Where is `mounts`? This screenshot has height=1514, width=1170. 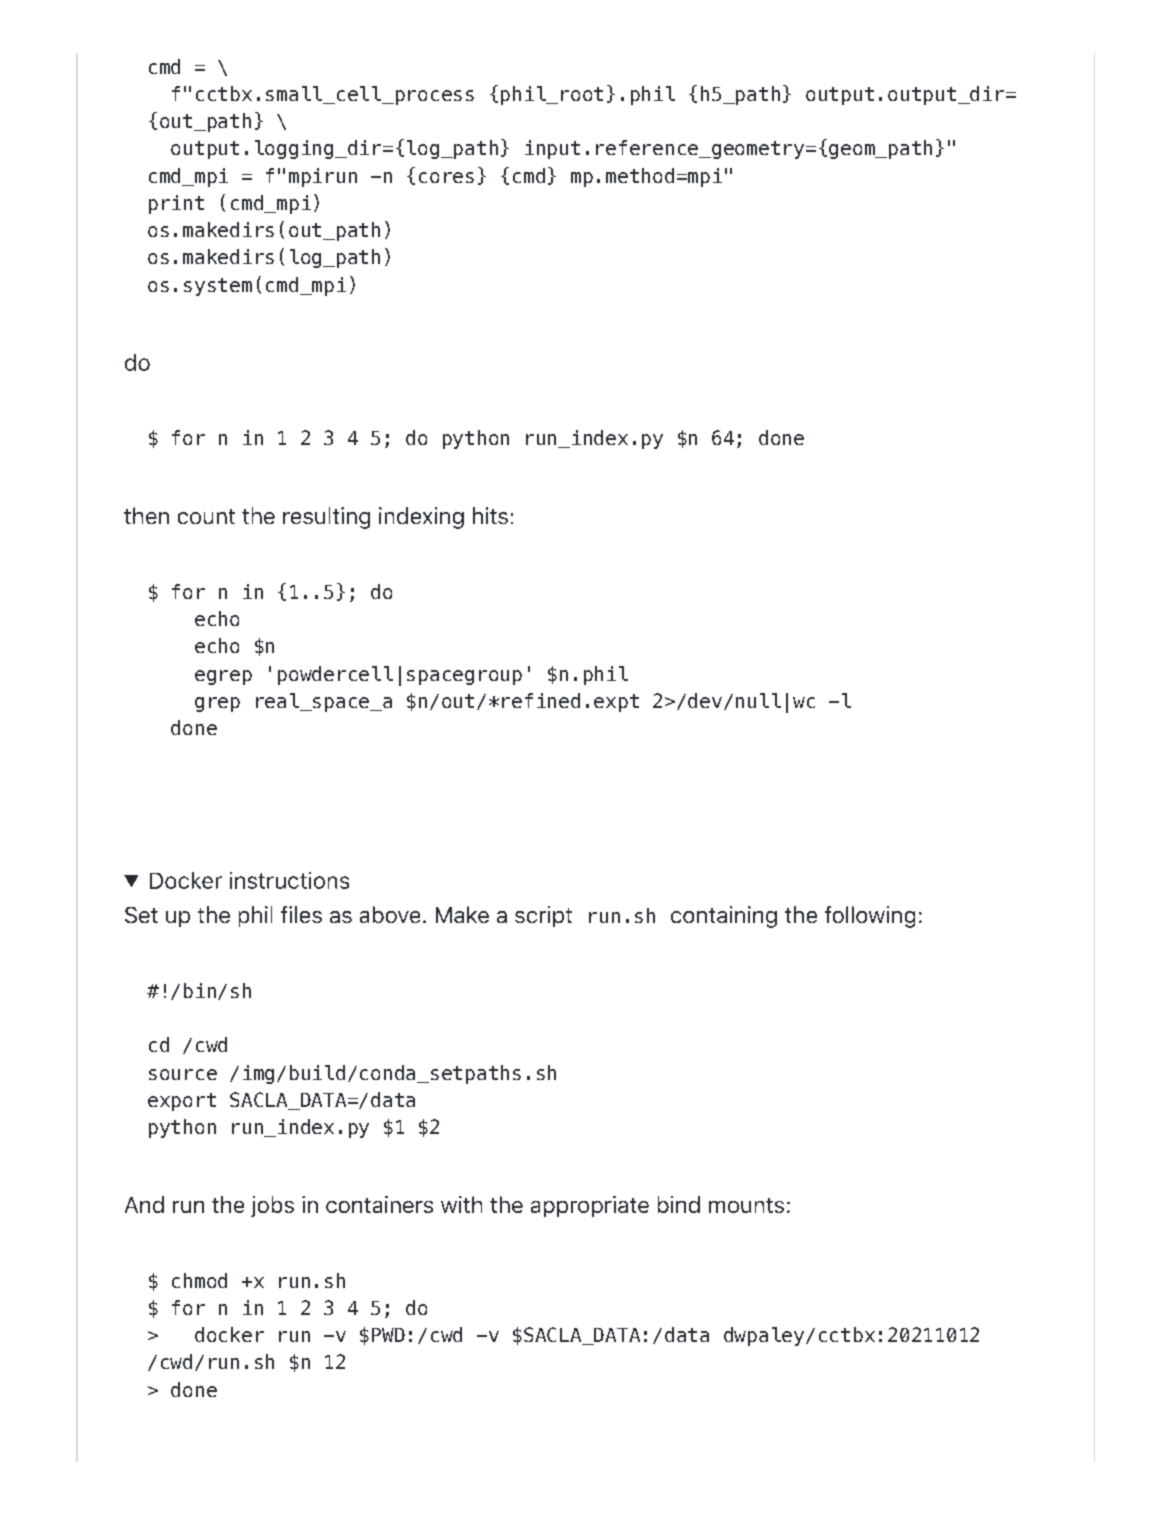 mounts is located at coordinates (746, 1205).
